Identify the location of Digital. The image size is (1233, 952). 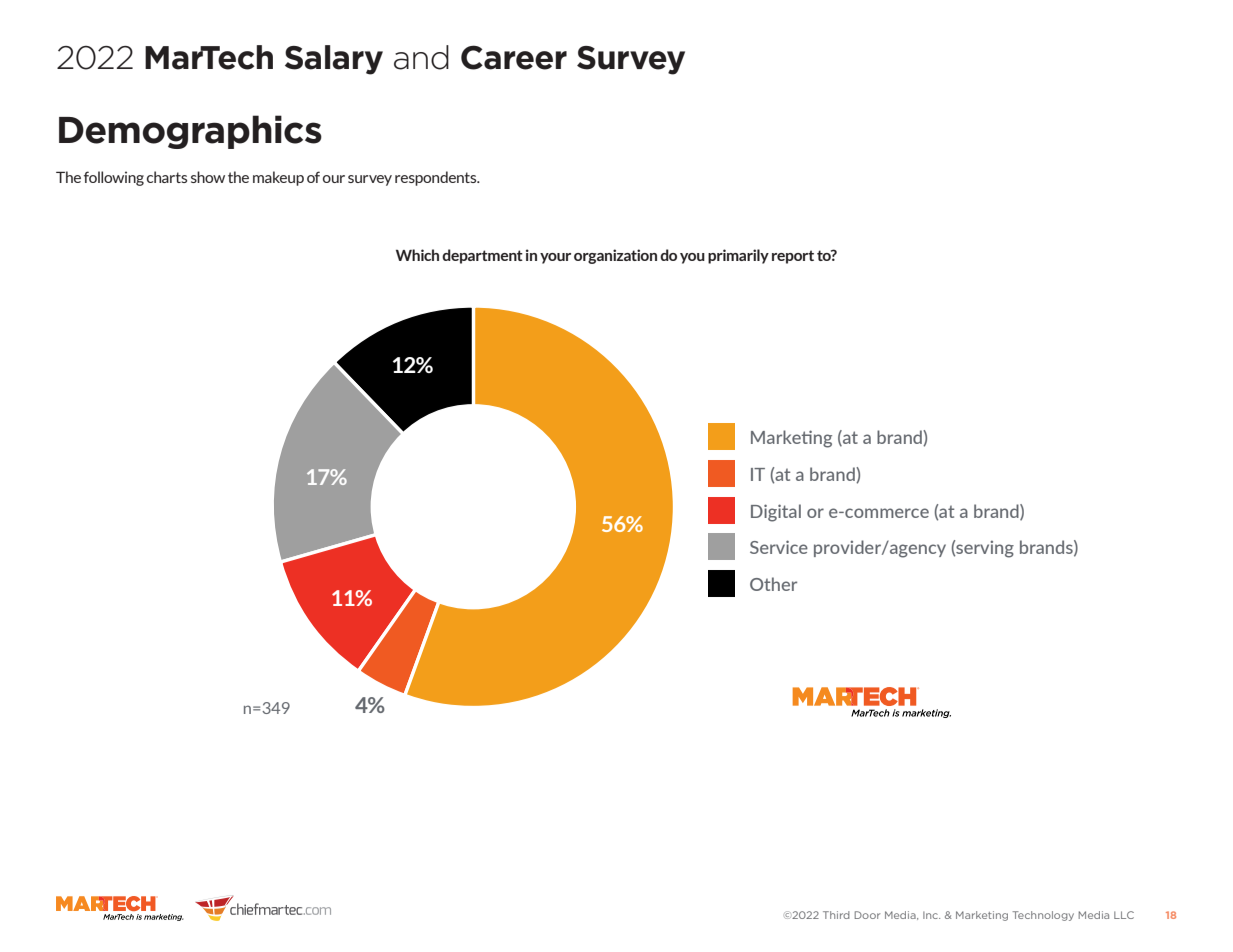
(776, 513).
